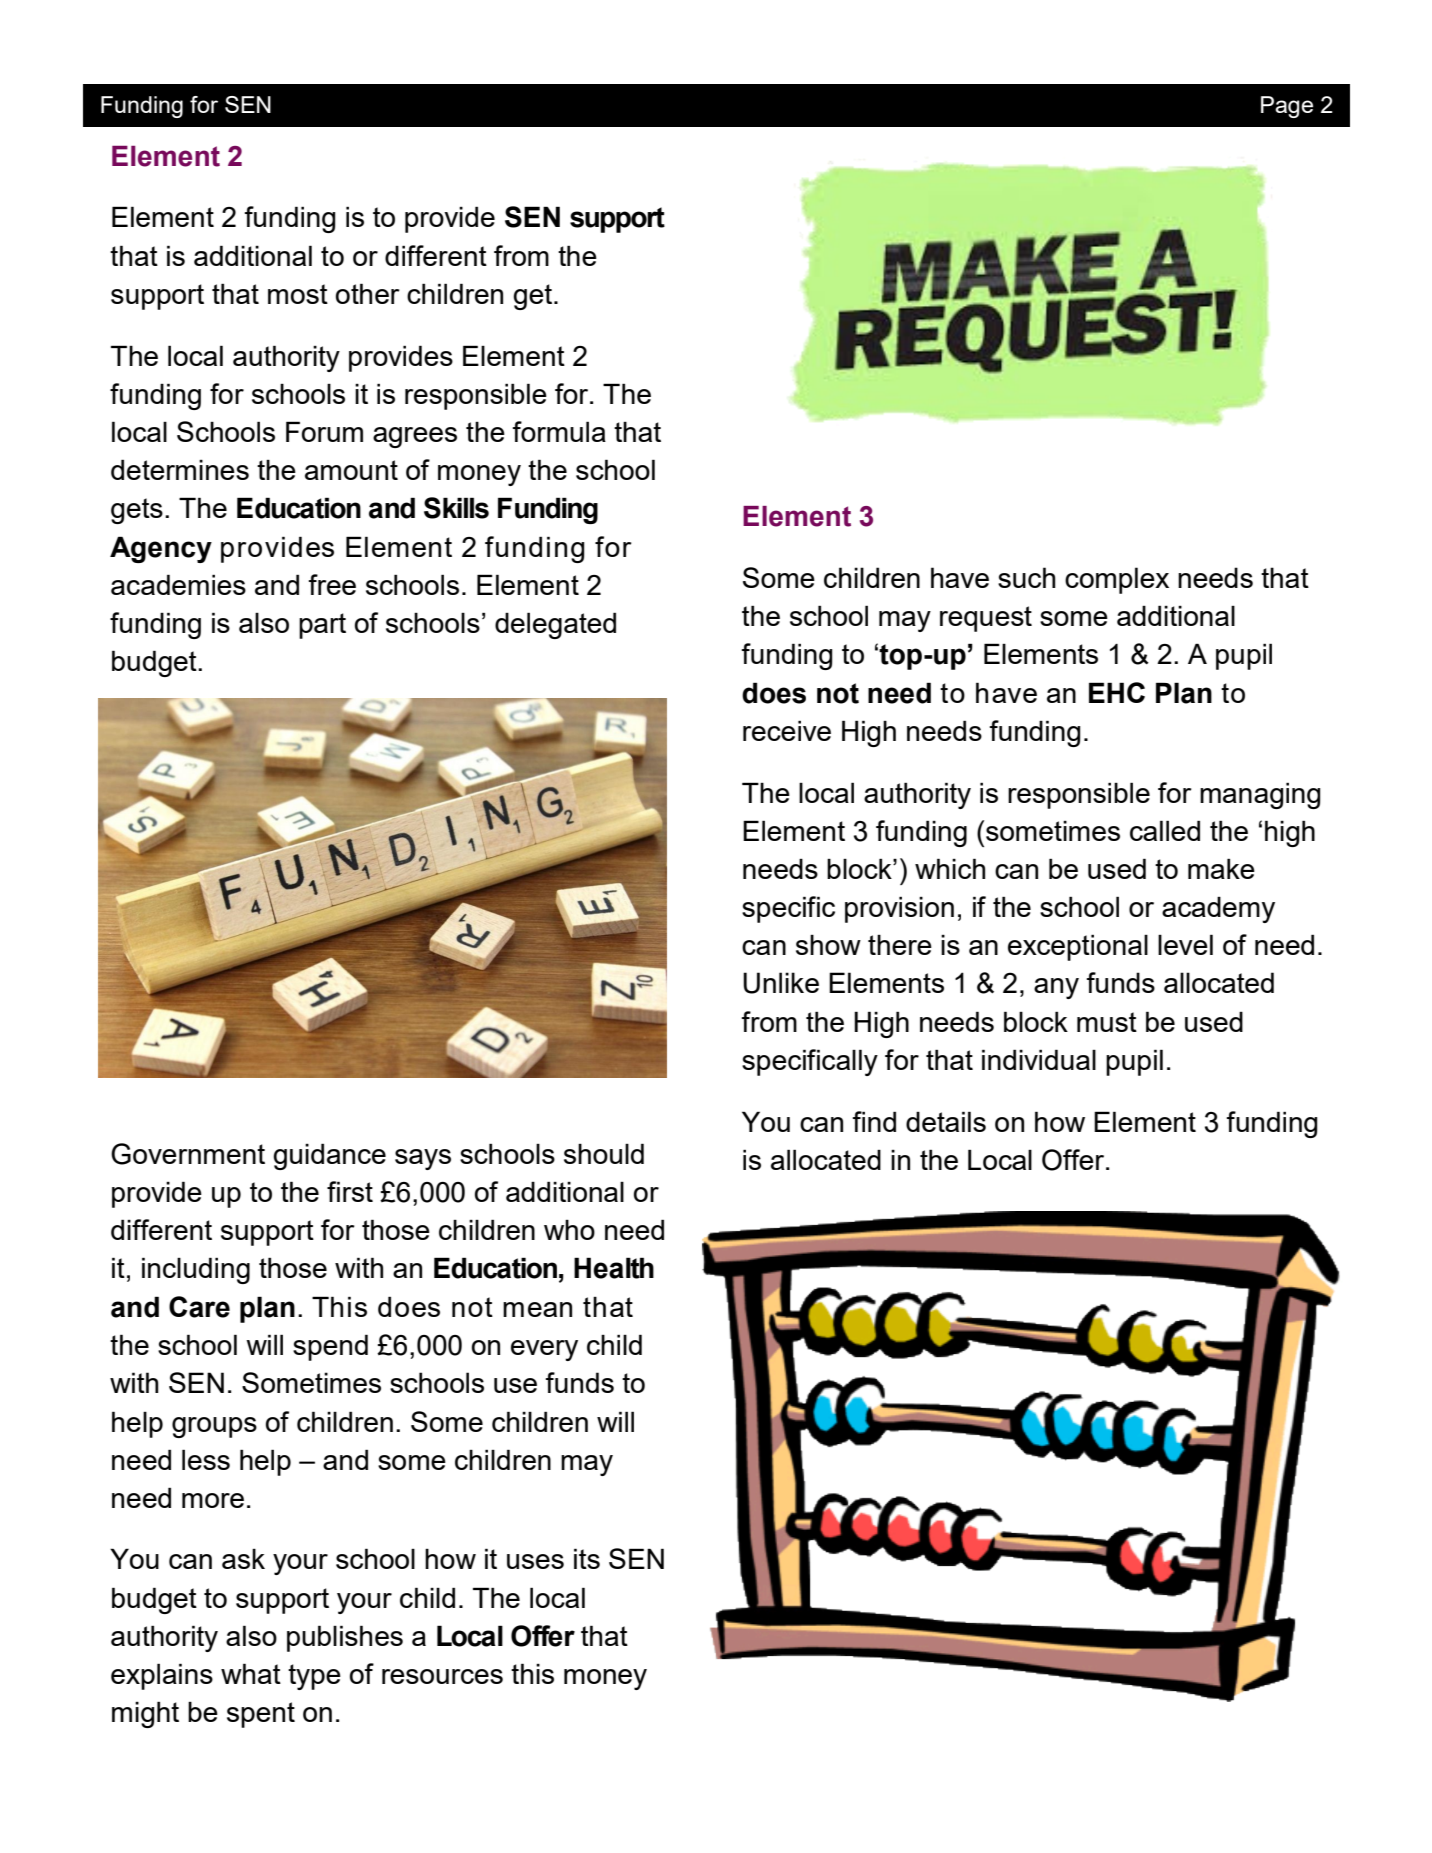  I want to click on other, so click(368, 293).
